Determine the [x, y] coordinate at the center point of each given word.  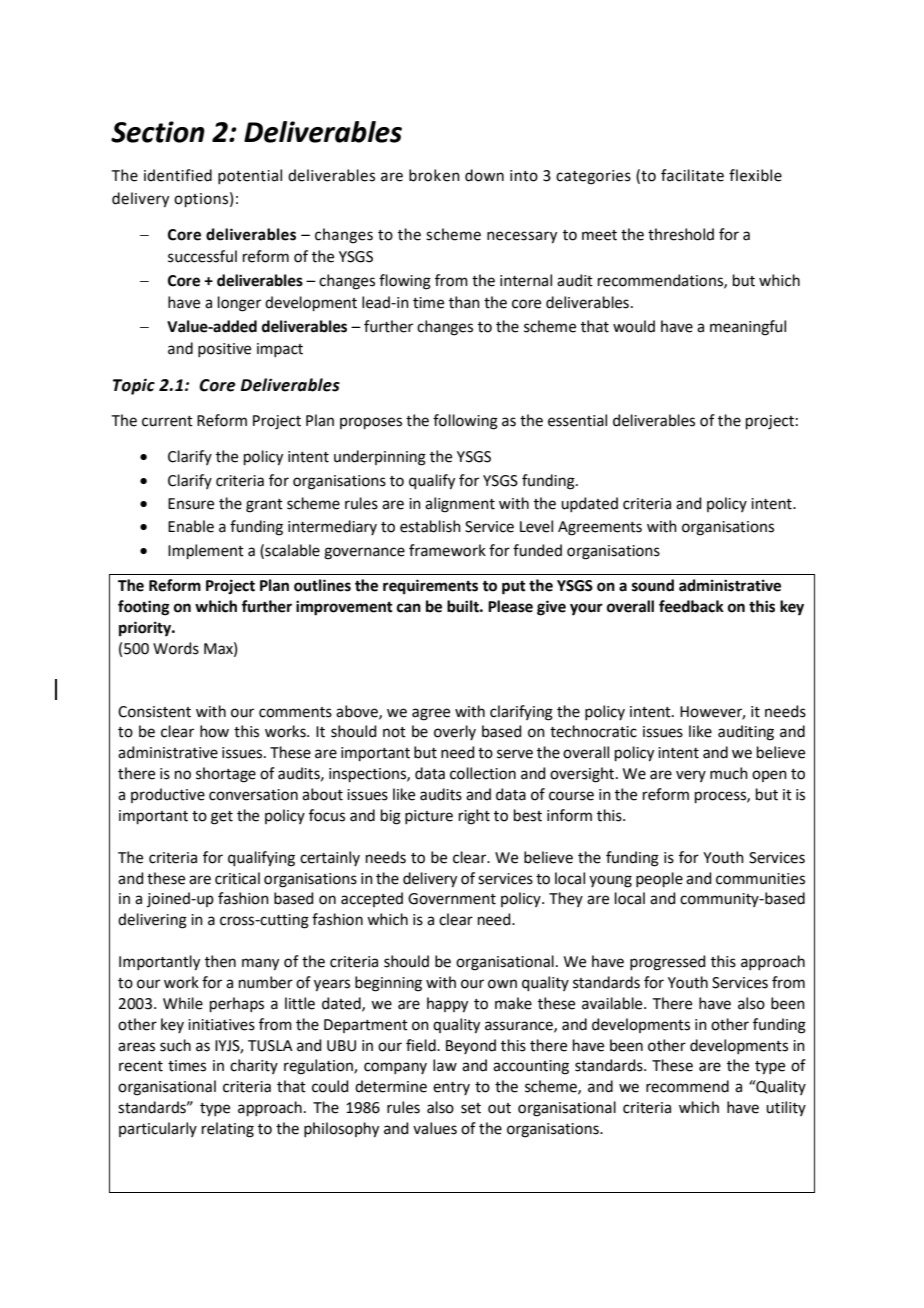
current [167, 421]
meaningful [748, 328]
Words [176, 648]
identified [178, 175]
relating [228, 1130]
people [659, 879]
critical [237, 878]
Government [452, 899]
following [465, 422]
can [409, 608]
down [484, 175]
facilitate [692, 175]
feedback [691, 606]
